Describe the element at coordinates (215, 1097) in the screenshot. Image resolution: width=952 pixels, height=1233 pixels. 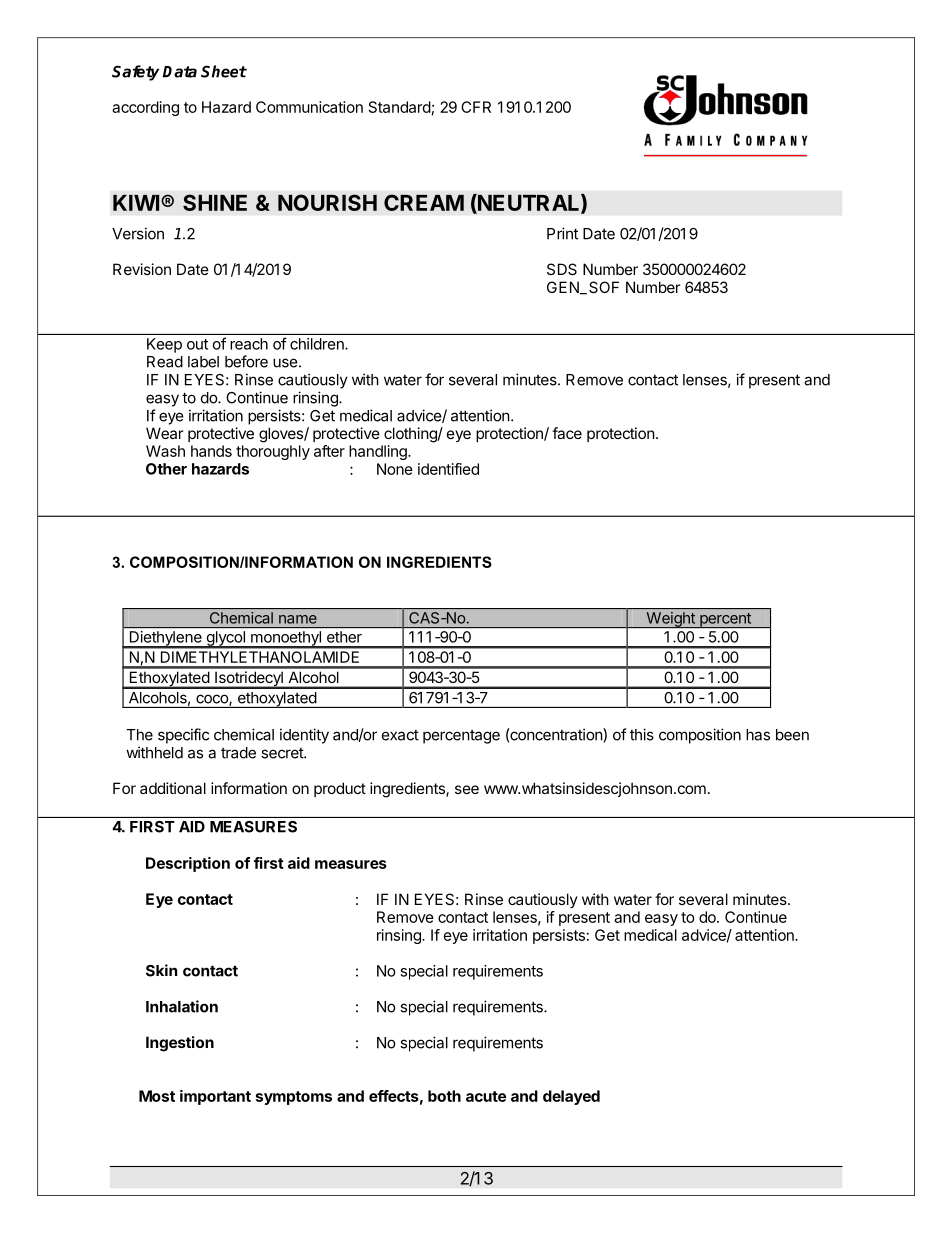
I see `important` at that location.
